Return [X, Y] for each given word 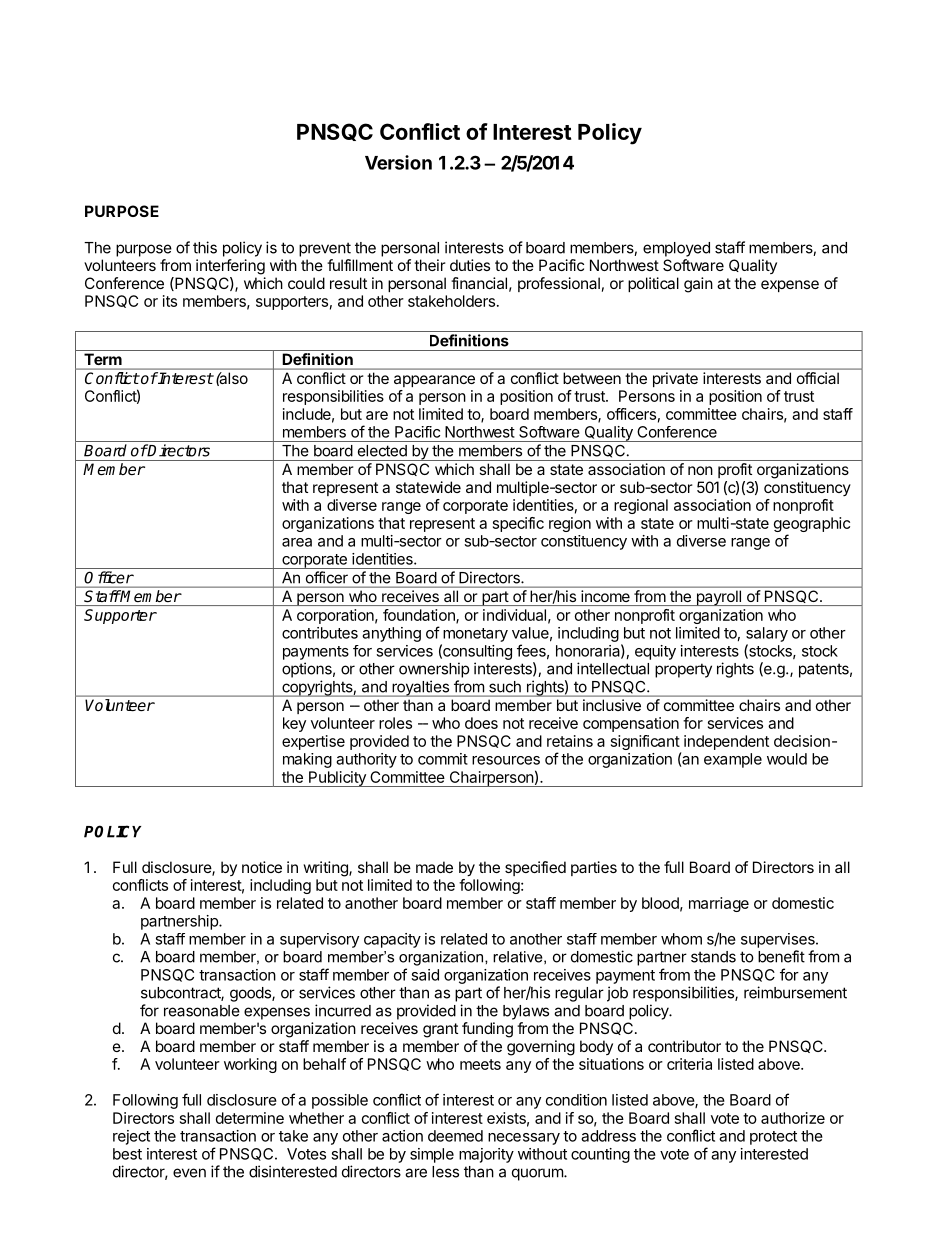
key [294, 724]
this [205, 247]
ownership [434, 670]
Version [398, 162]
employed [676, 249]
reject [131, 1137]
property [683, 670]
